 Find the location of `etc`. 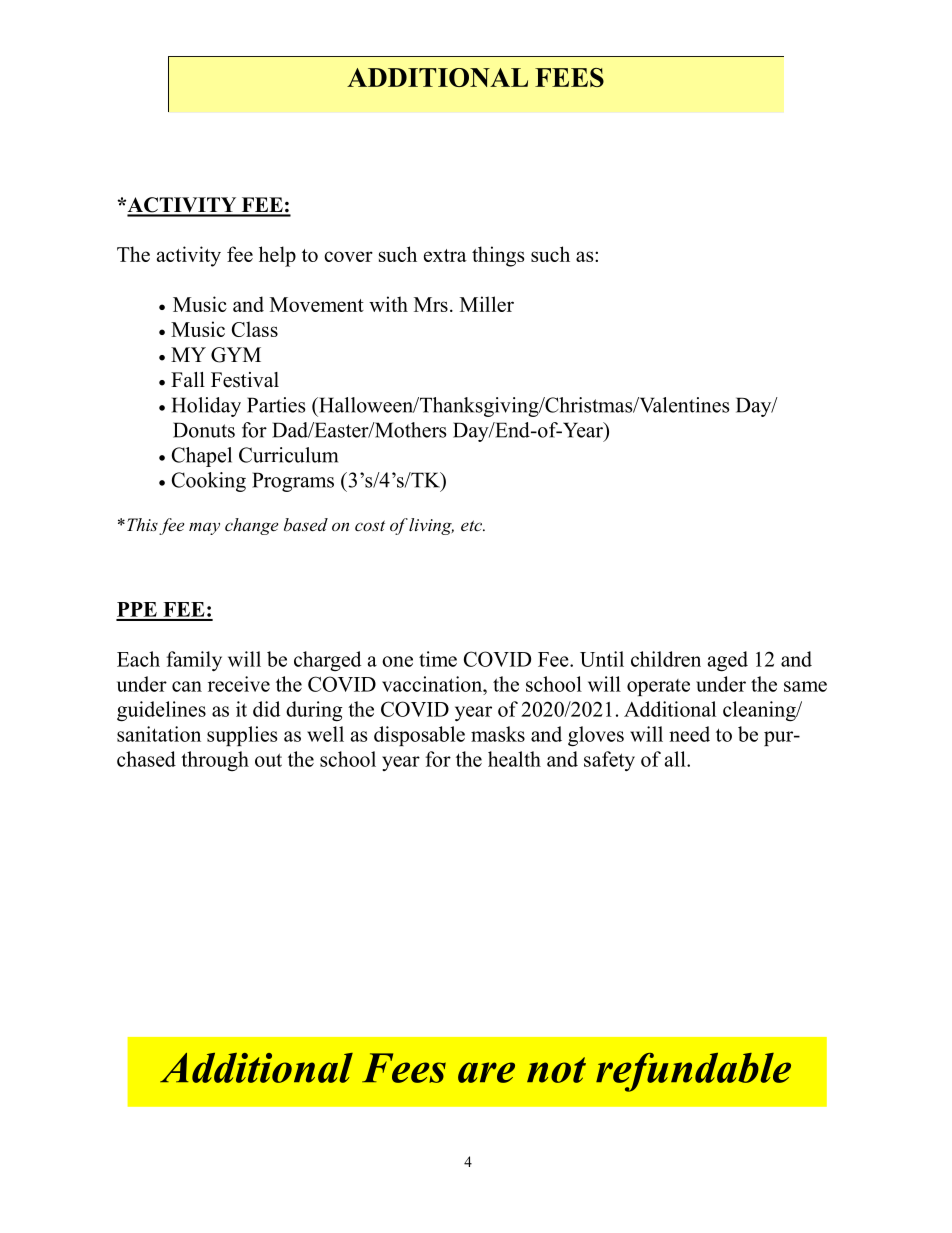

etc is located at coordinates (472, 525).
